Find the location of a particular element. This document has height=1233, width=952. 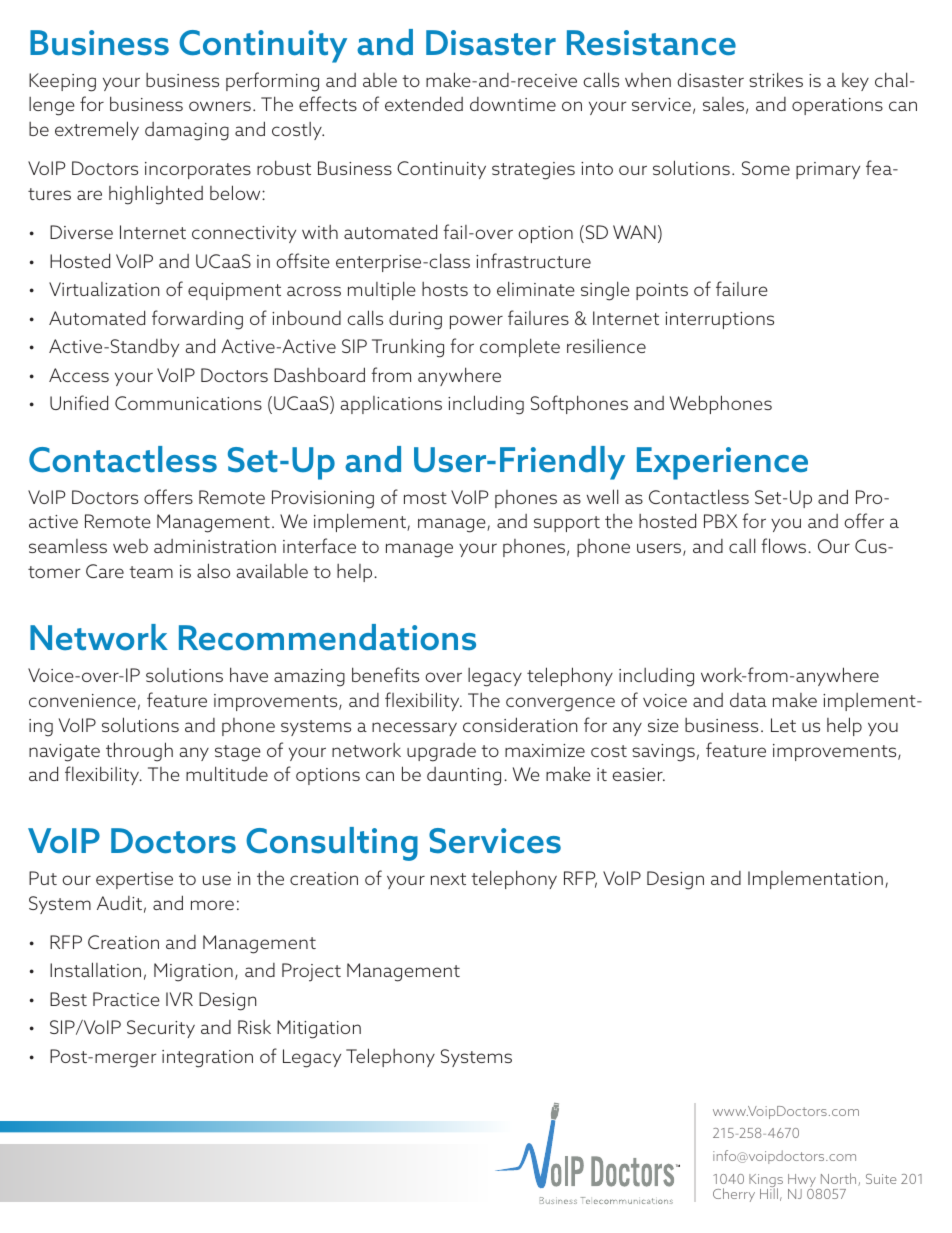

integration is located at coordinates (207, 1059).
